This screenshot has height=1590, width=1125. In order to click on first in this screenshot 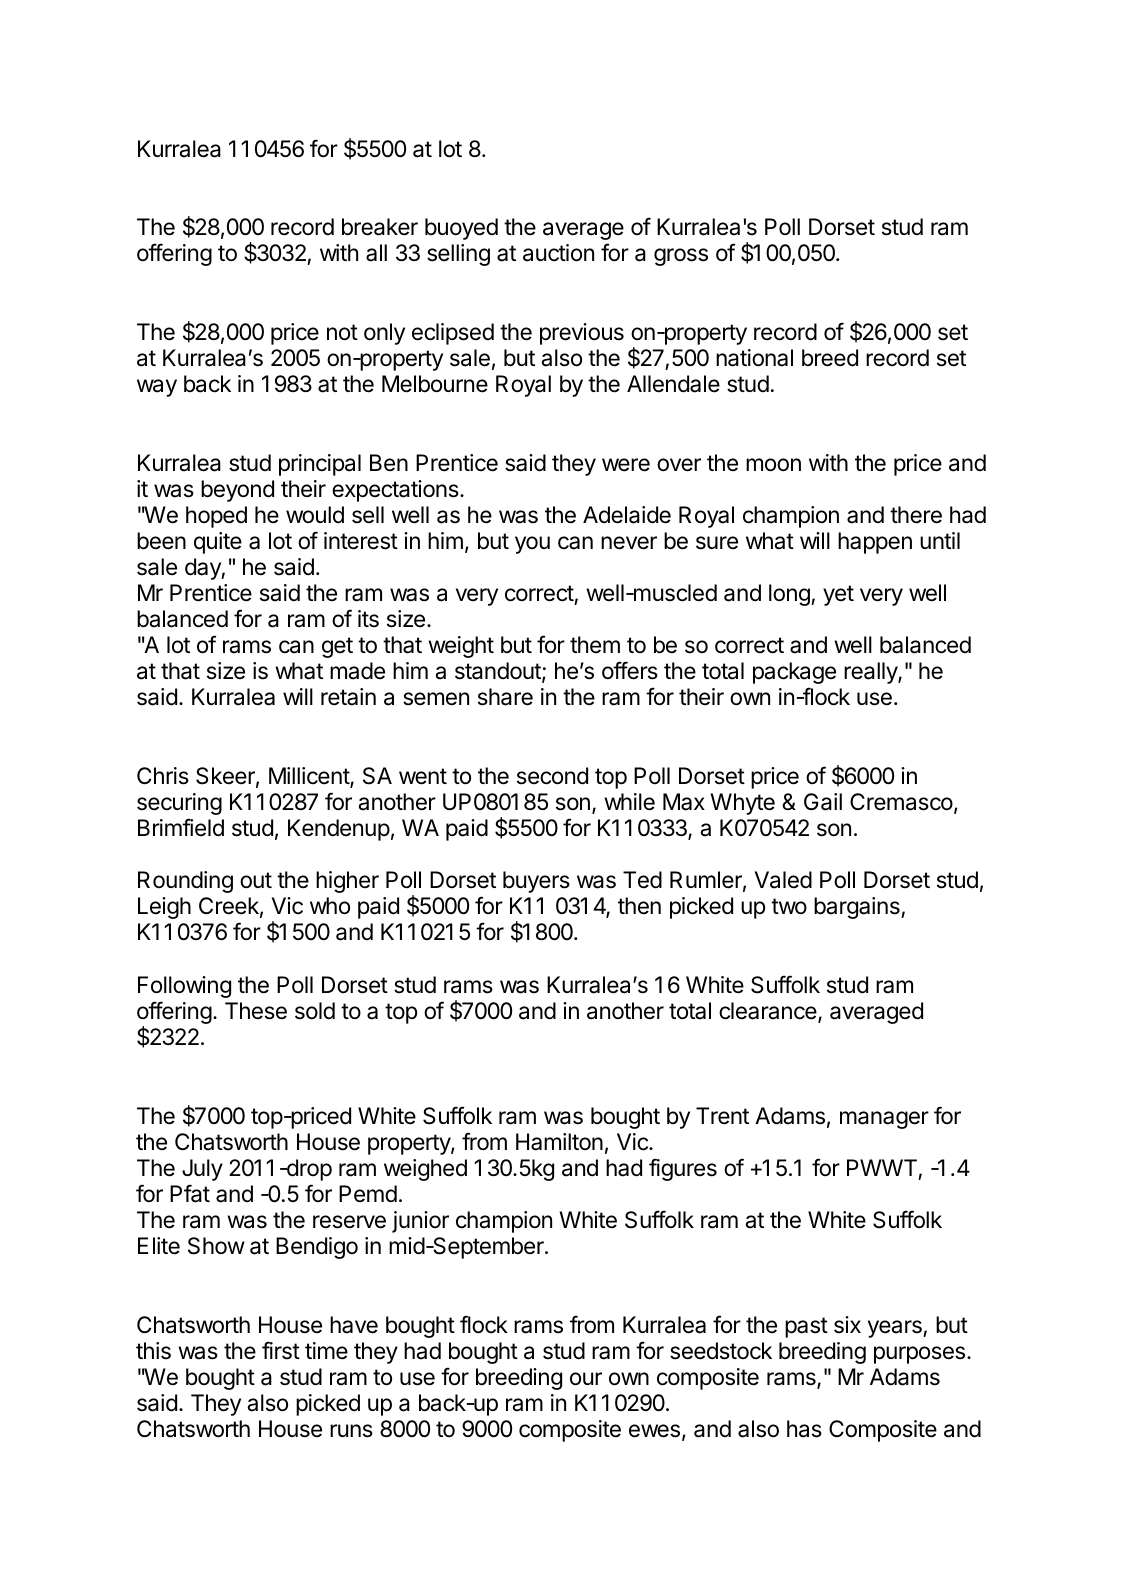, I will do `click(281, 1350)`.
